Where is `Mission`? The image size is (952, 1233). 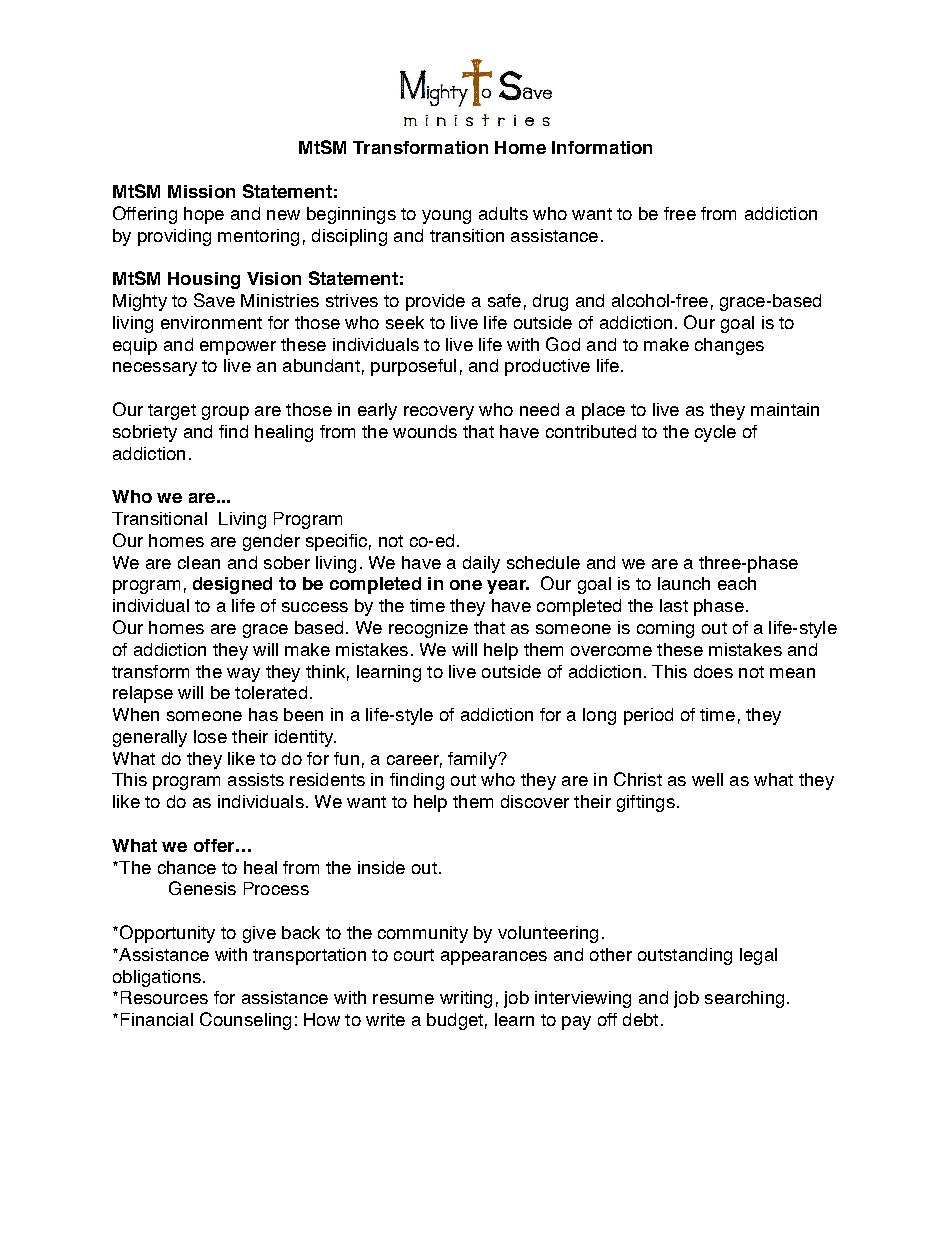
Mission is located at coordinates (201, 191).
